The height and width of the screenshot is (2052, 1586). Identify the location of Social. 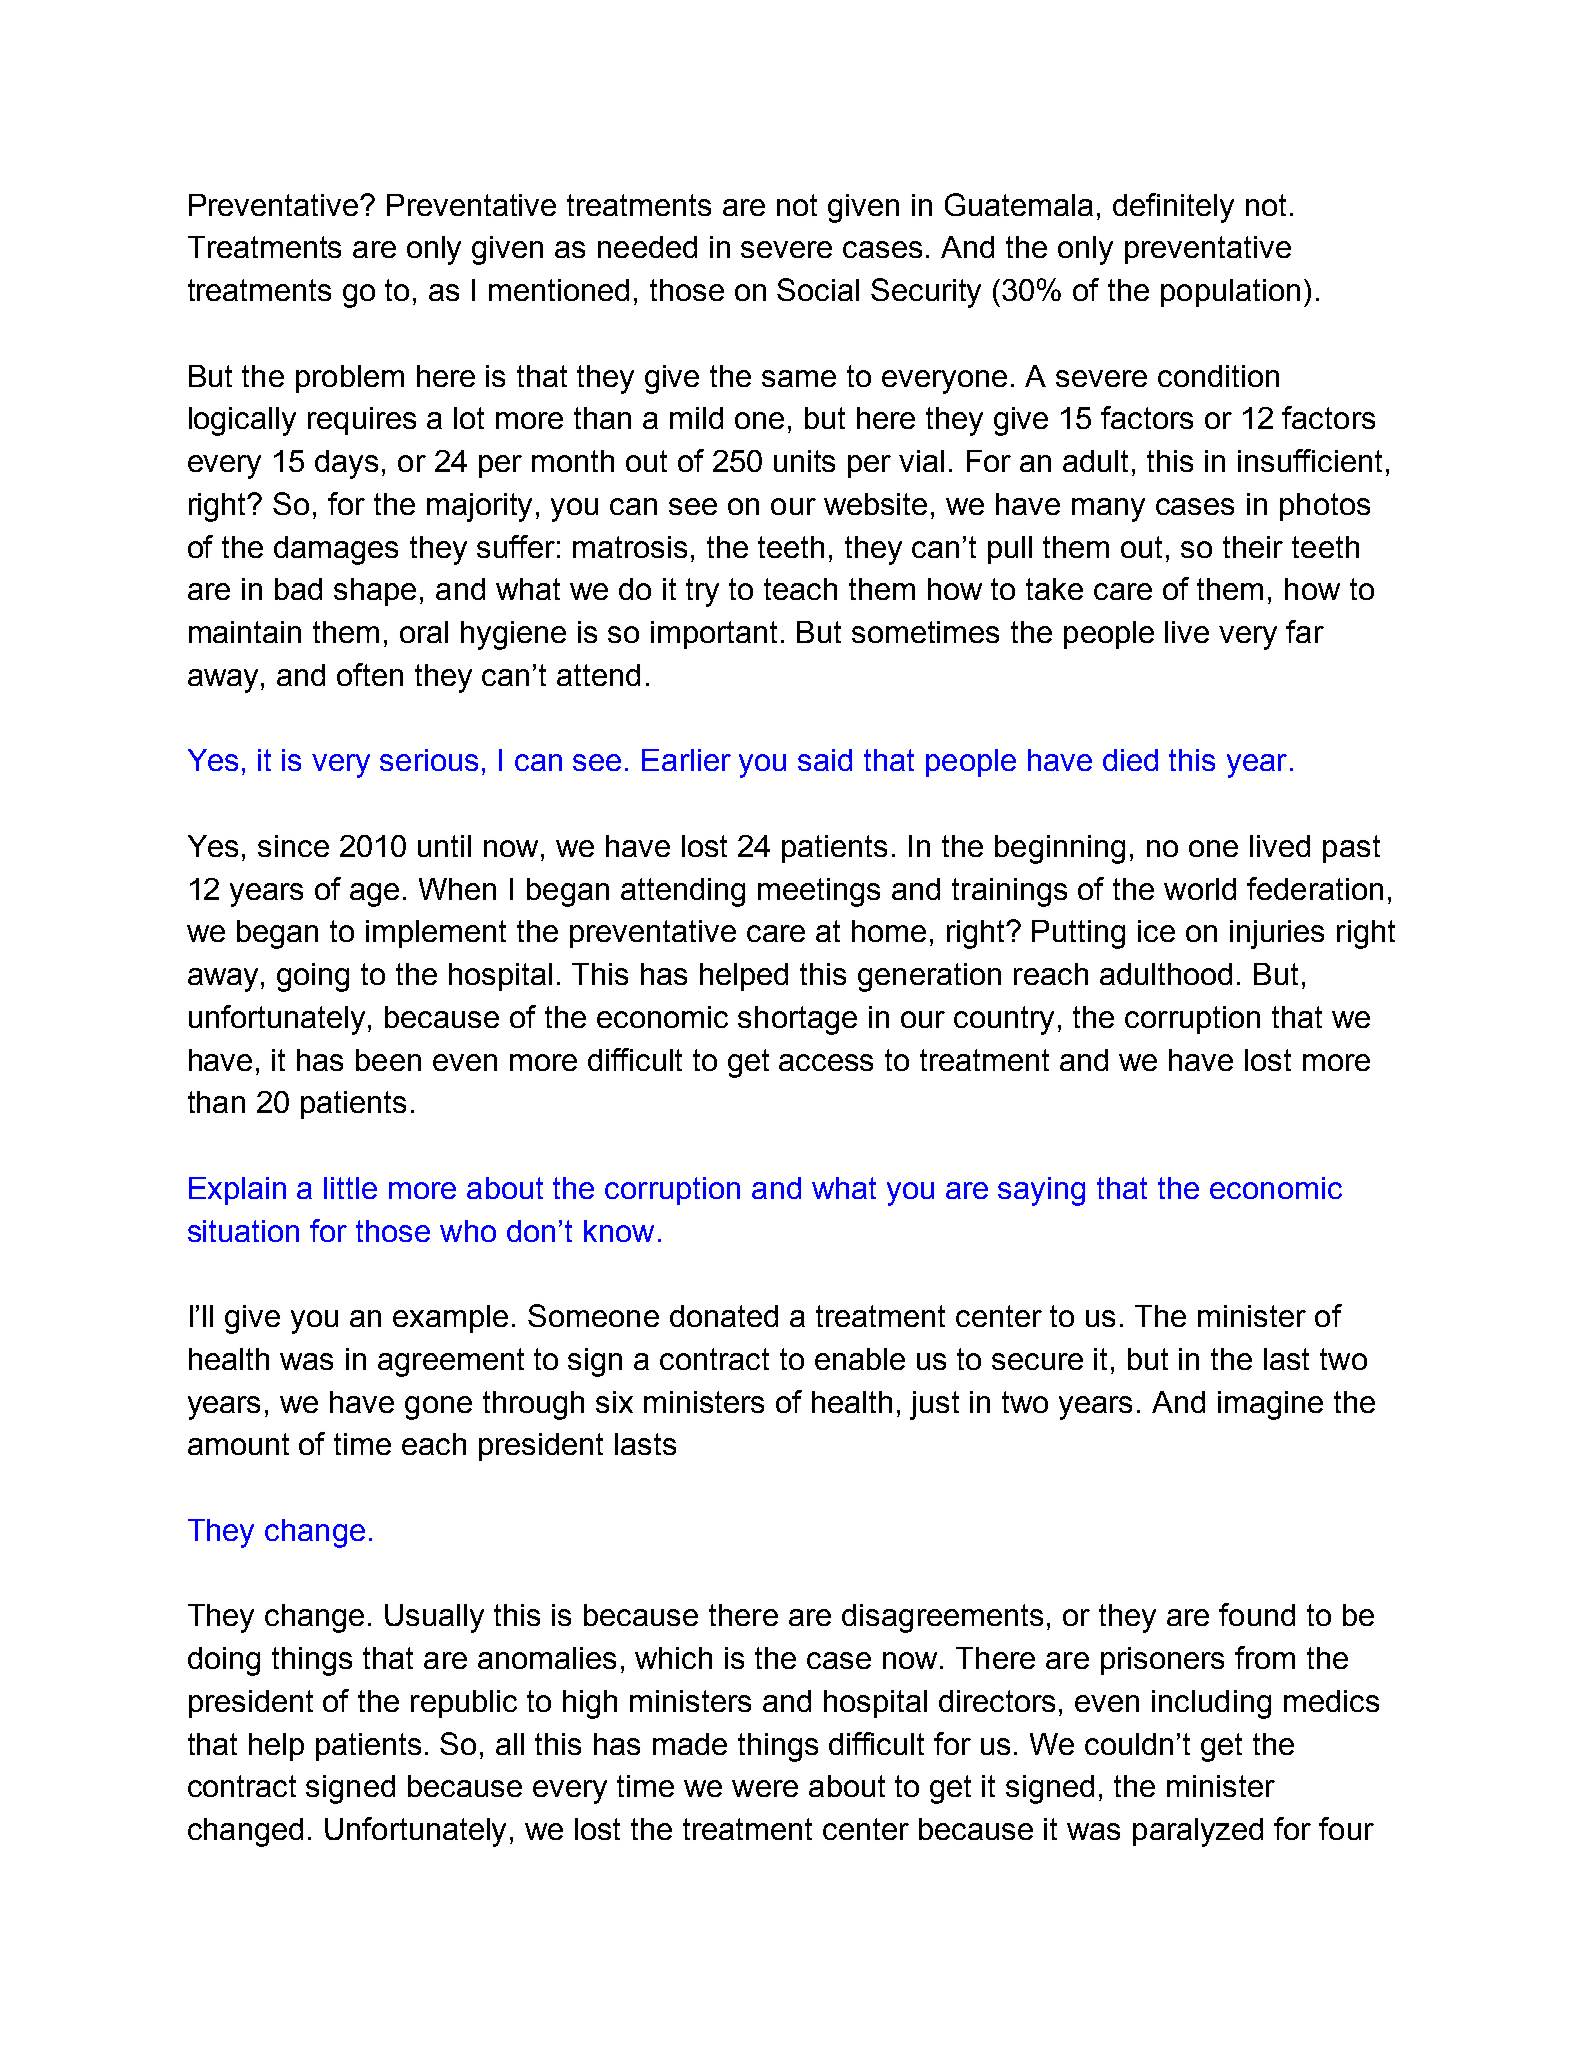
(818, 289).
